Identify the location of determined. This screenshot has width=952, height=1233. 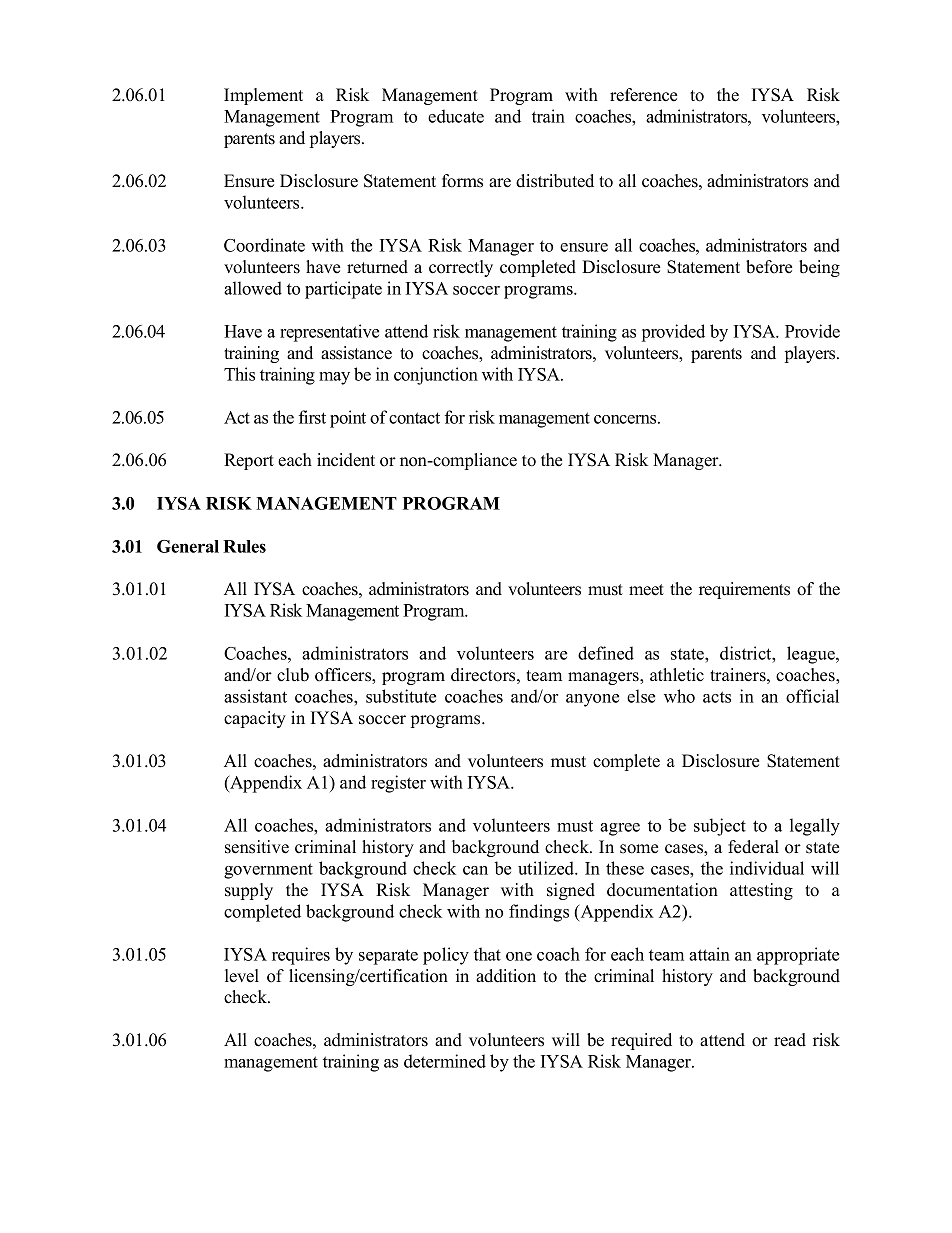
(445, 1061).
